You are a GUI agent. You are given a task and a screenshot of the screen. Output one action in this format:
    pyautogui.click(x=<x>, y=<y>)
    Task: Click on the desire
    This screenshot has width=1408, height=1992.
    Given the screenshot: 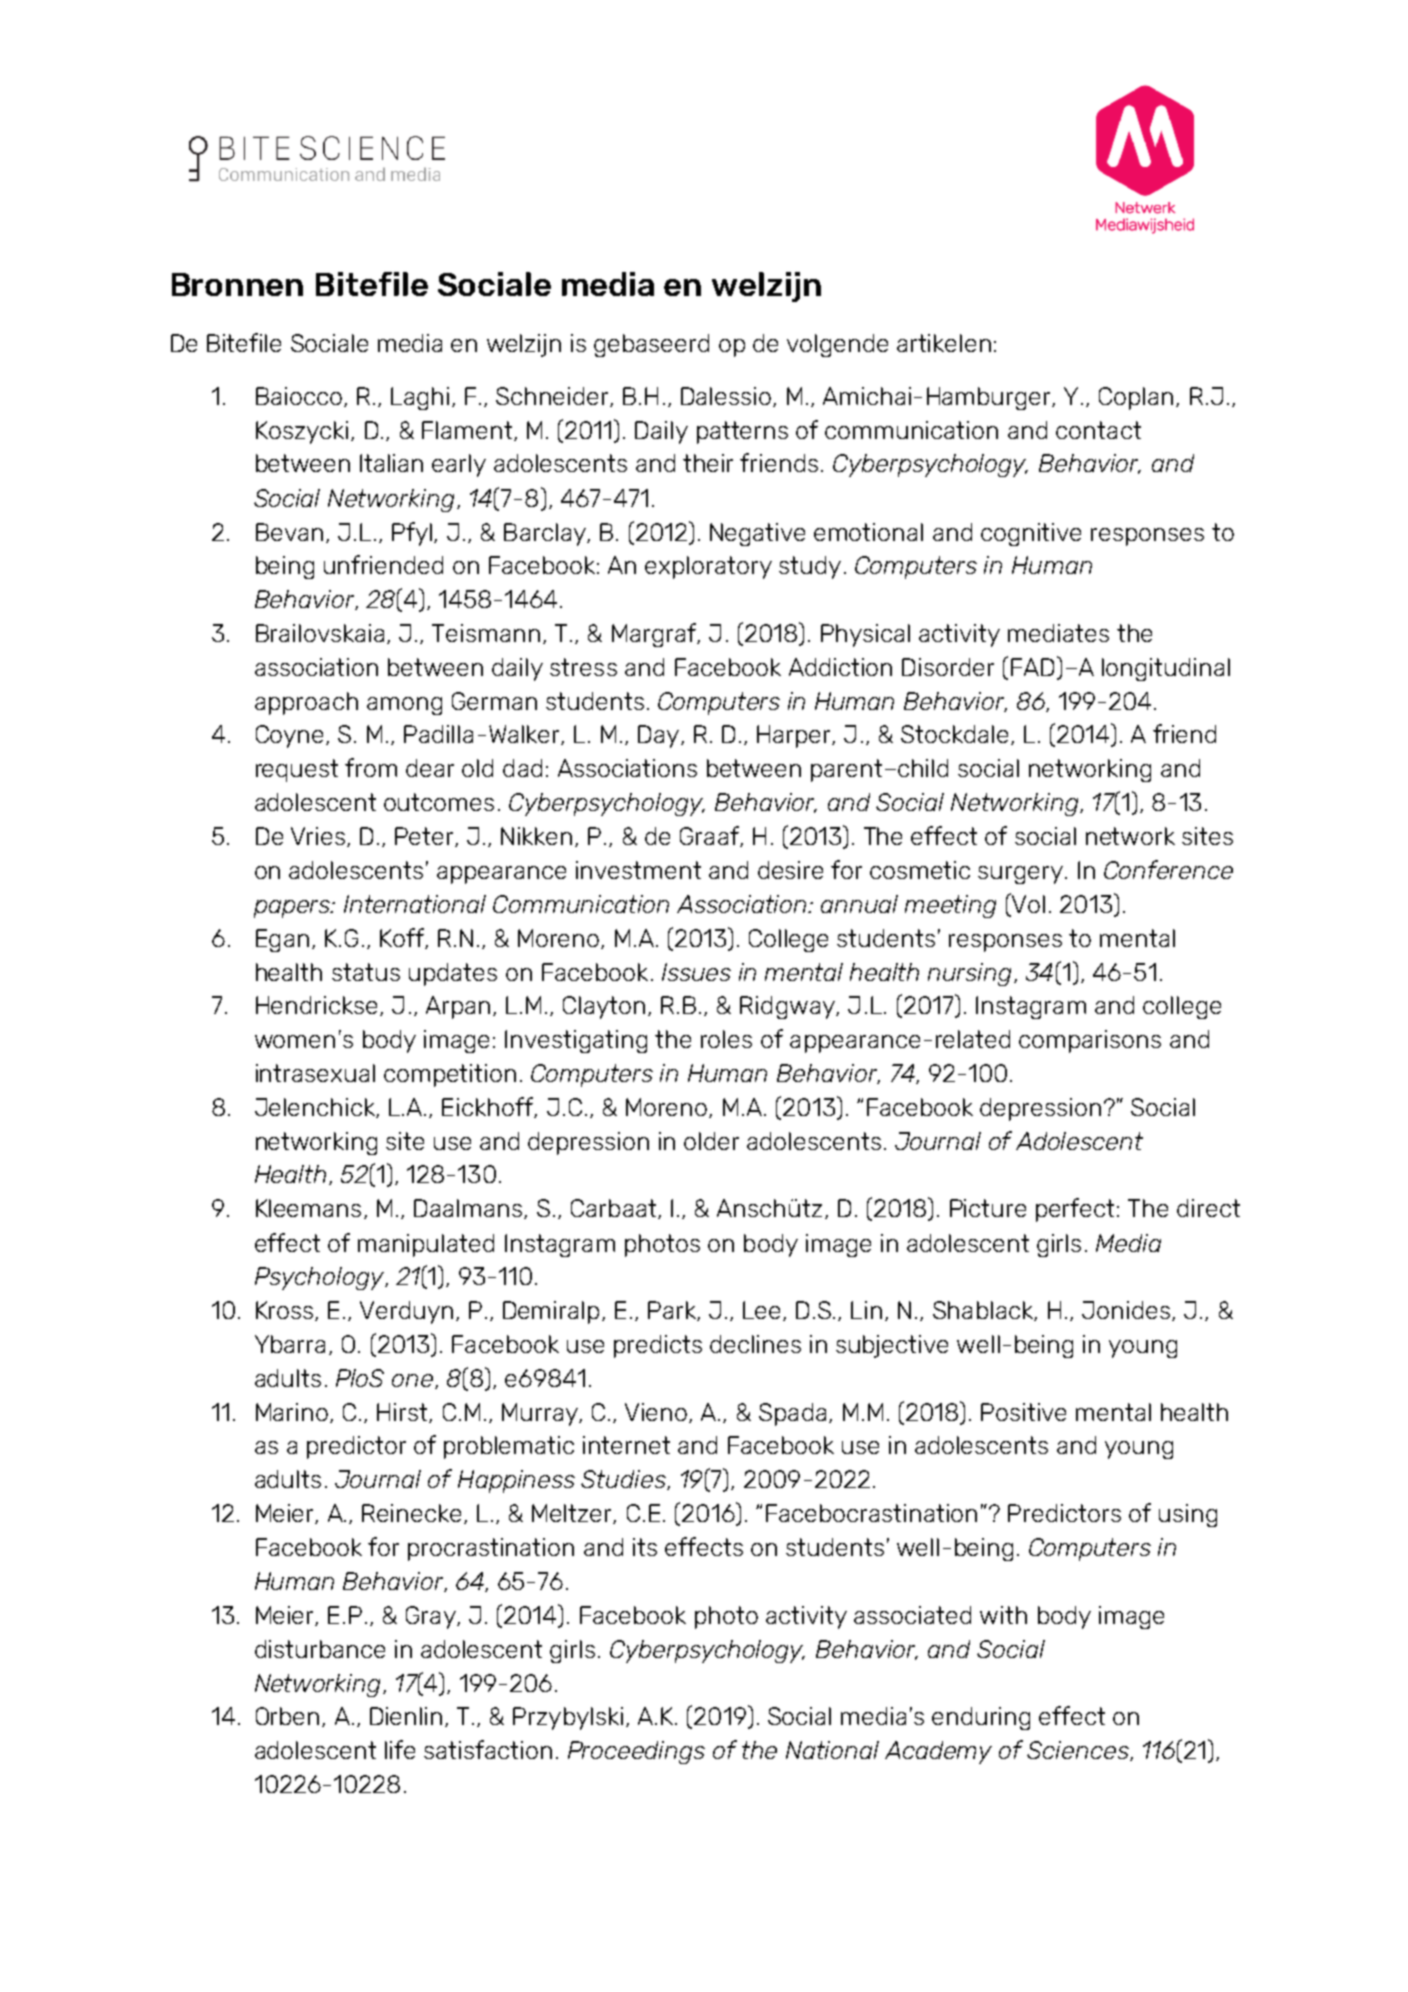 What is the action you would take?
    pyautogui.click(x=790, y=870)
